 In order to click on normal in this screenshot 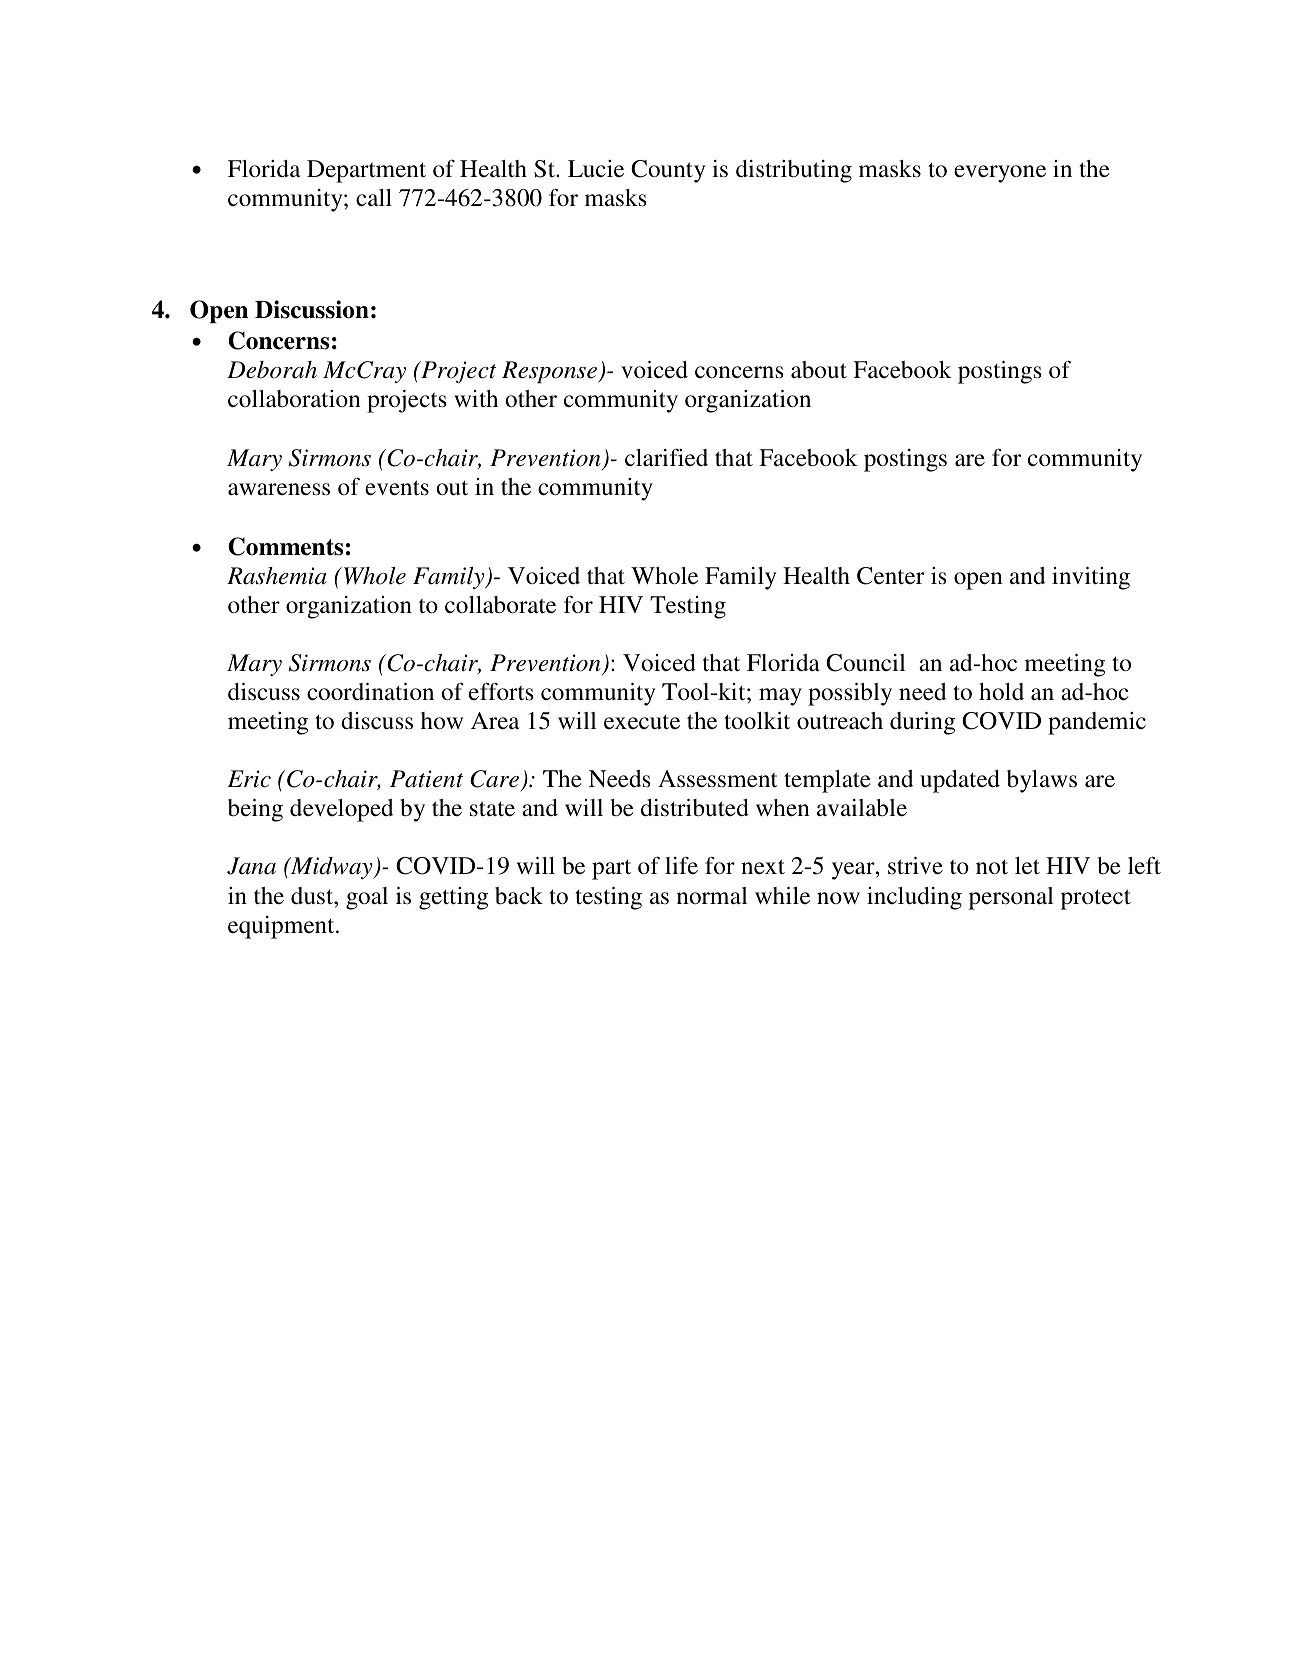, I will do `click(712, 895)`.
